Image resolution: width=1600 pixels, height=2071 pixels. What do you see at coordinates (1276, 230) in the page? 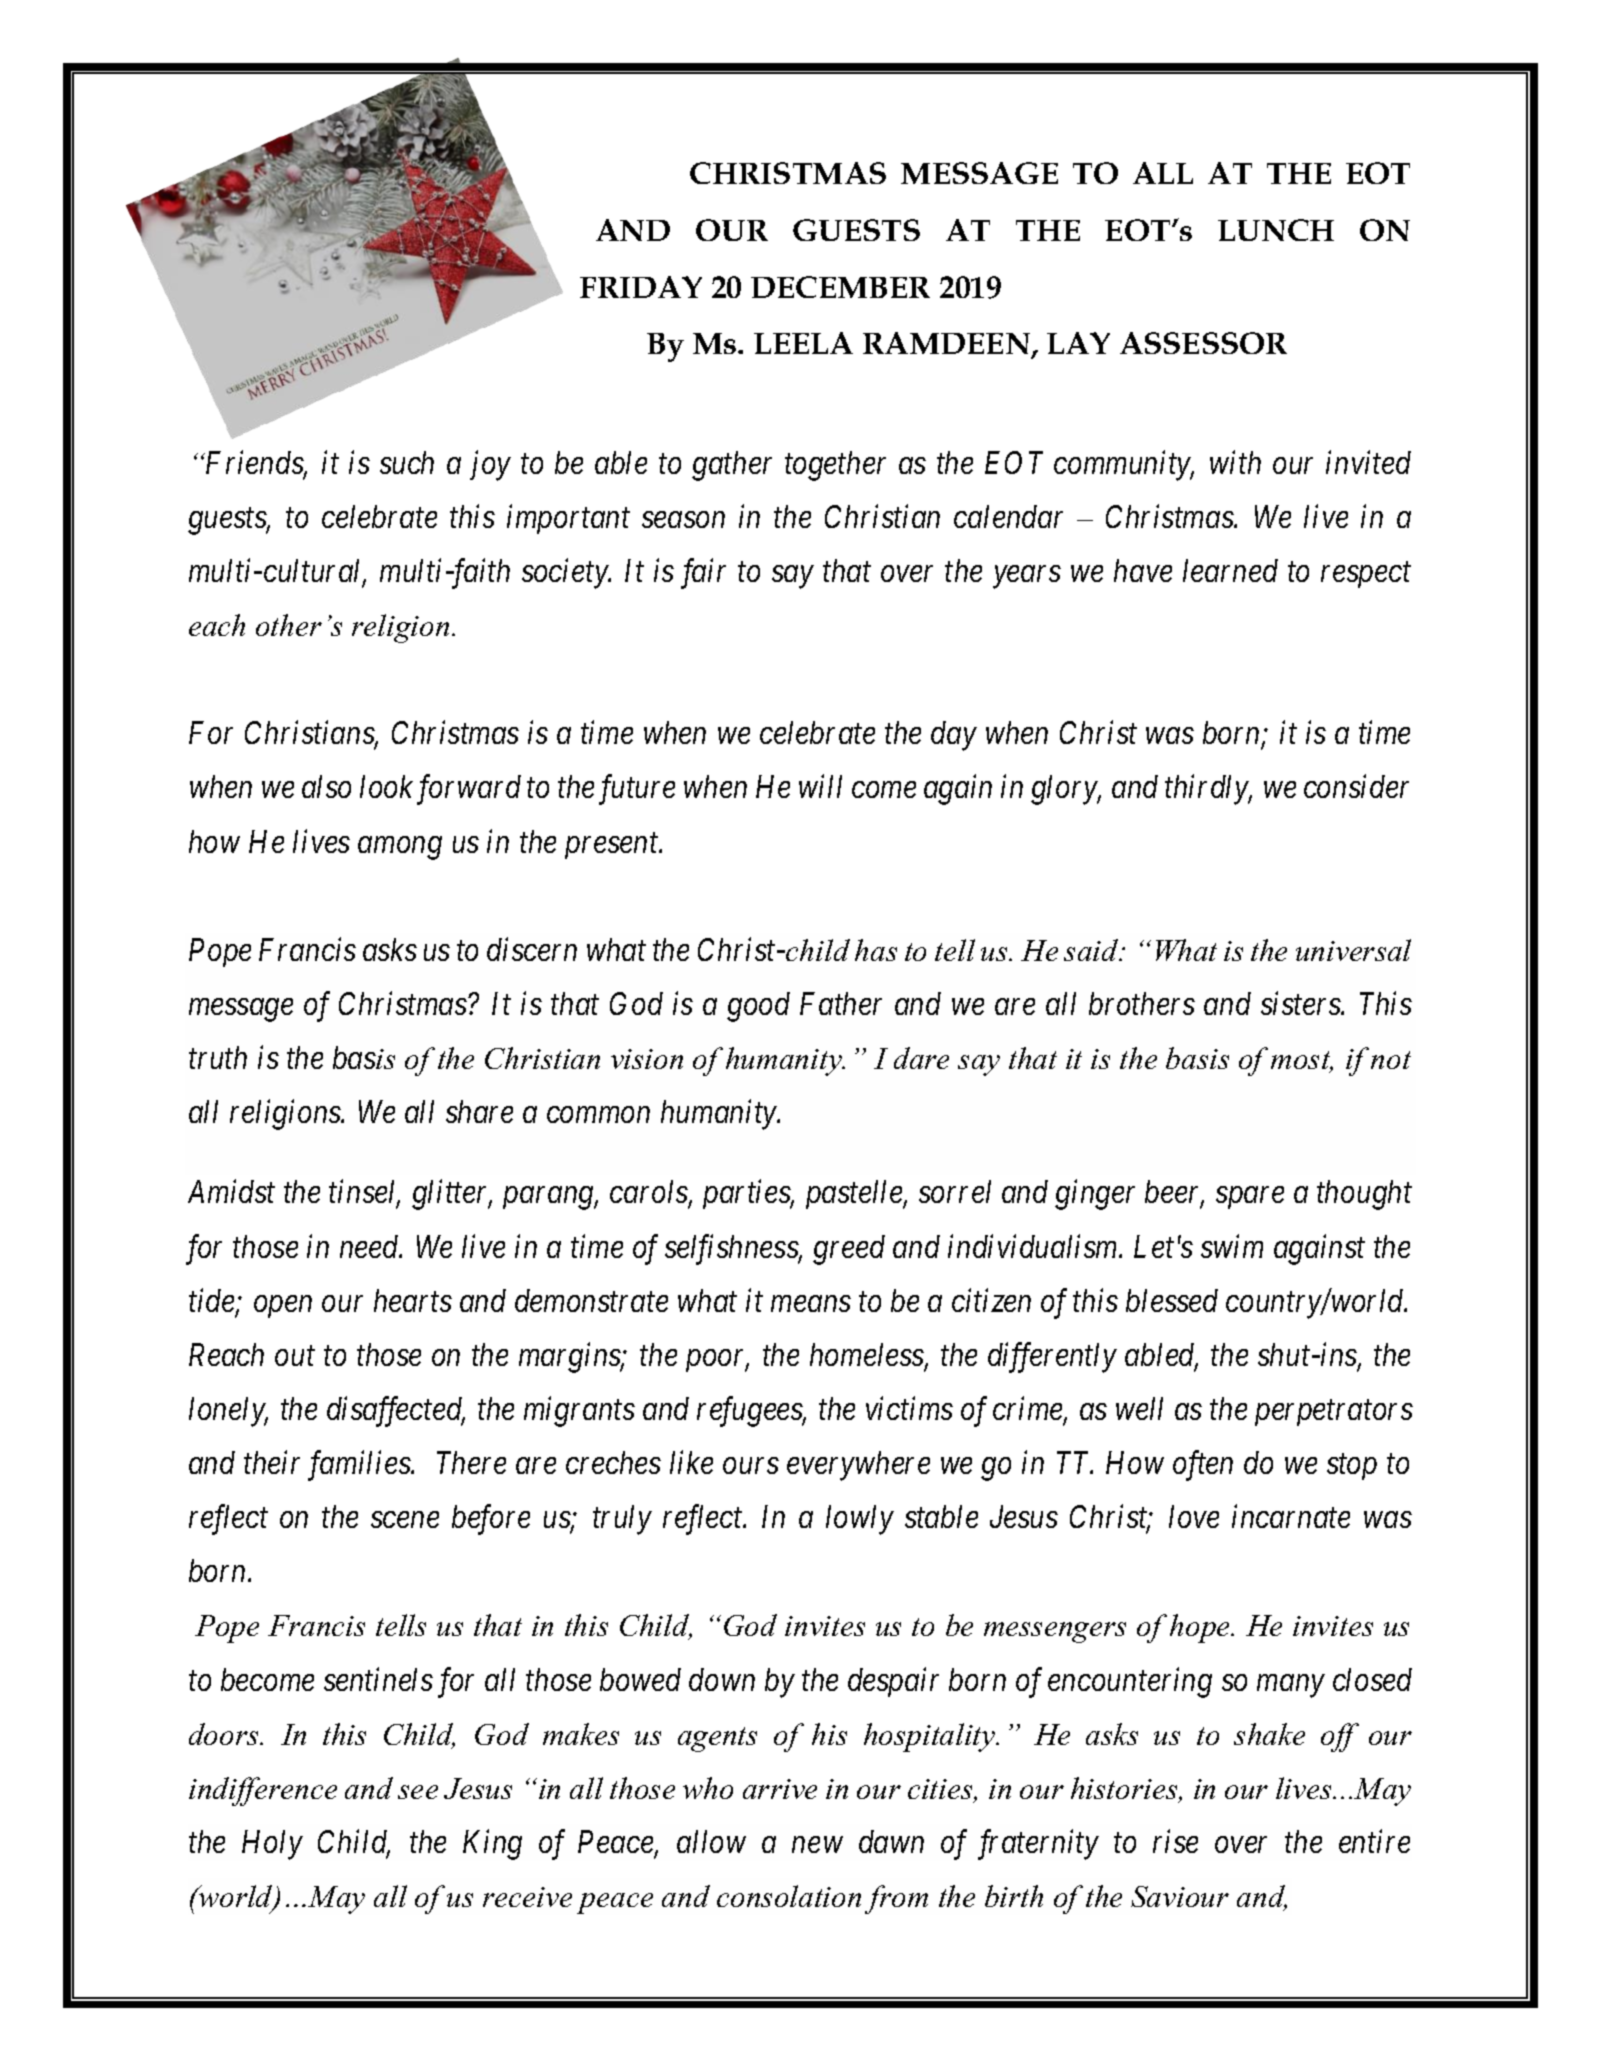
I see `LUNCH` at bounding box center [1276, 230].
